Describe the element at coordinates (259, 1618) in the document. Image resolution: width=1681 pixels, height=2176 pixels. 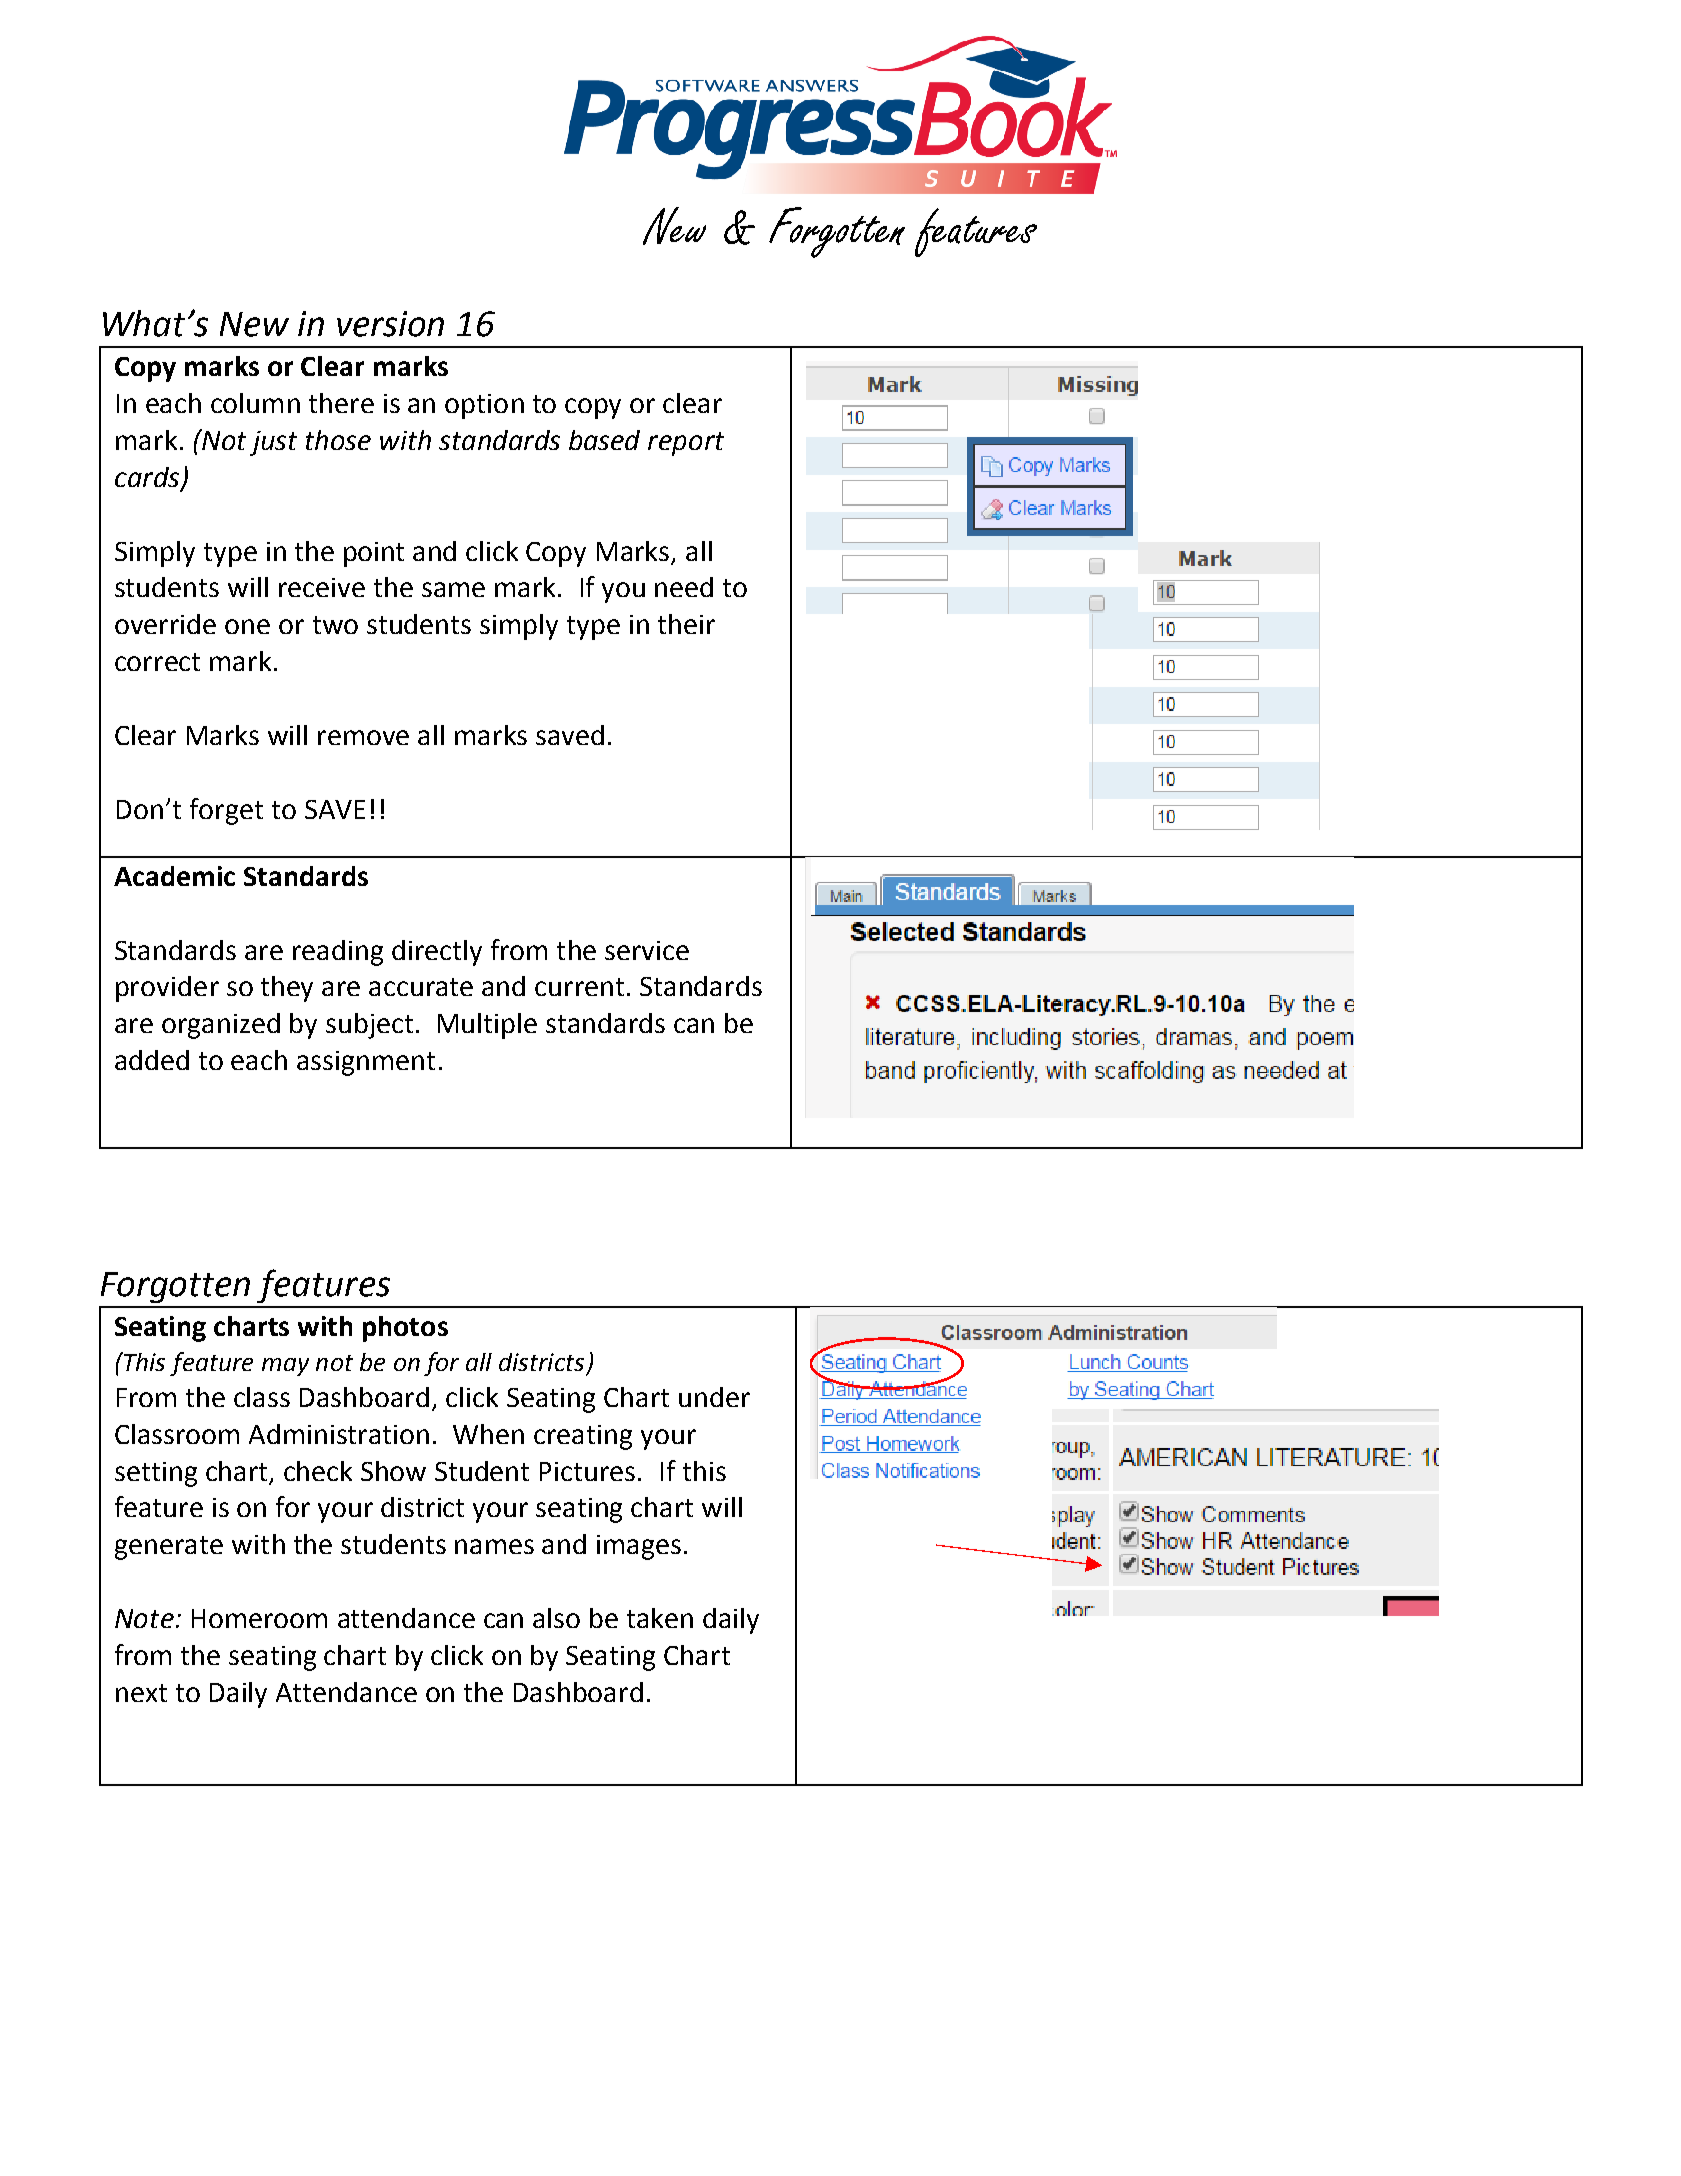
I see `Homeroom` at that location.
